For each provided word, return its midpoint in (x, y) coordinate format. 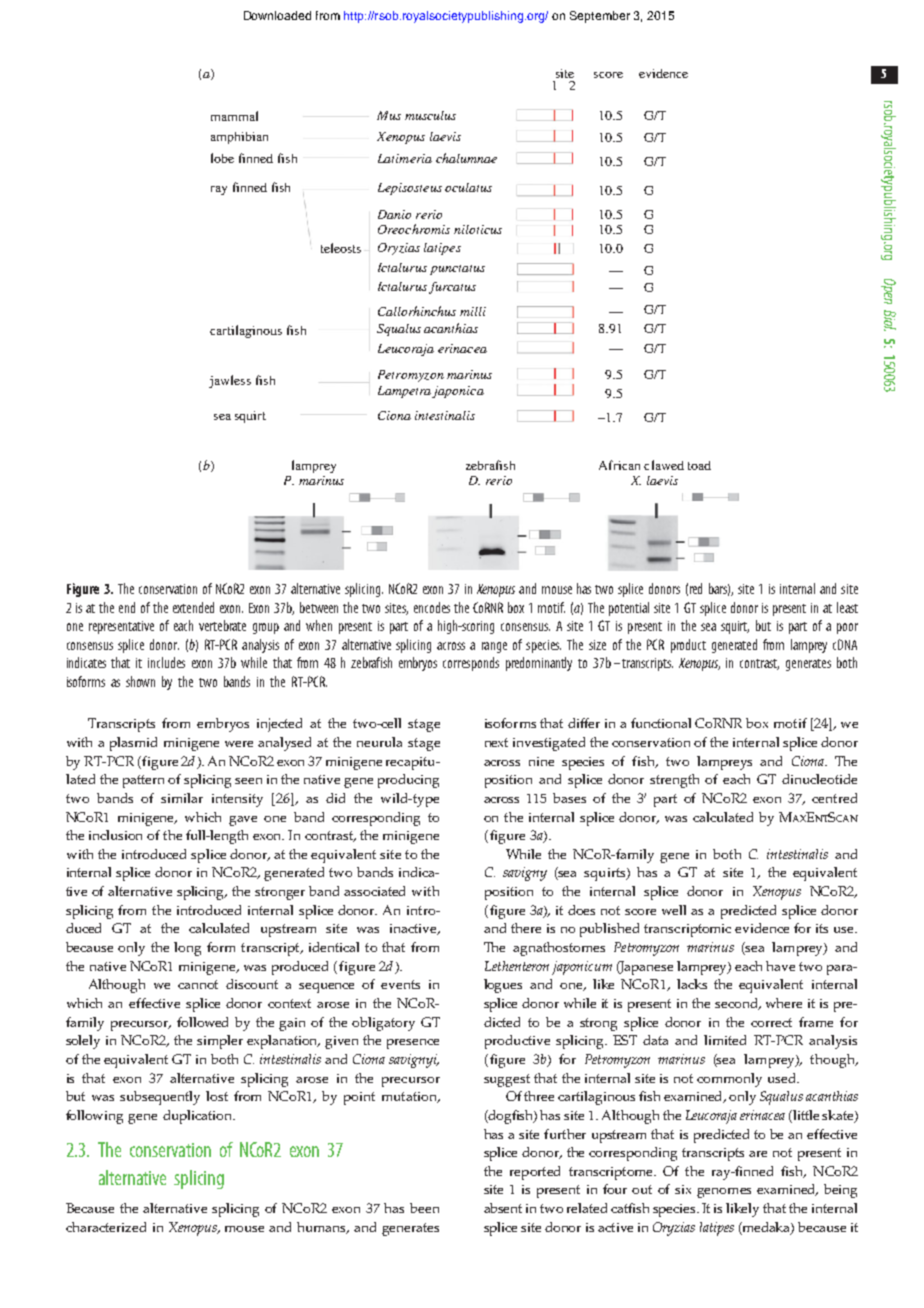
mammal (234, 116)
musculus (430, 115)
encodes (432, 607)
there (526, 928)
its (822, 928)
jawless (230, 381)
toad (699, 465)
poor (847, 628)
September (600, 17)
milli (473, 311)
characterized (106, 1227)
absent (503, 1208)
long (187, 949)
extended (193, 607)
